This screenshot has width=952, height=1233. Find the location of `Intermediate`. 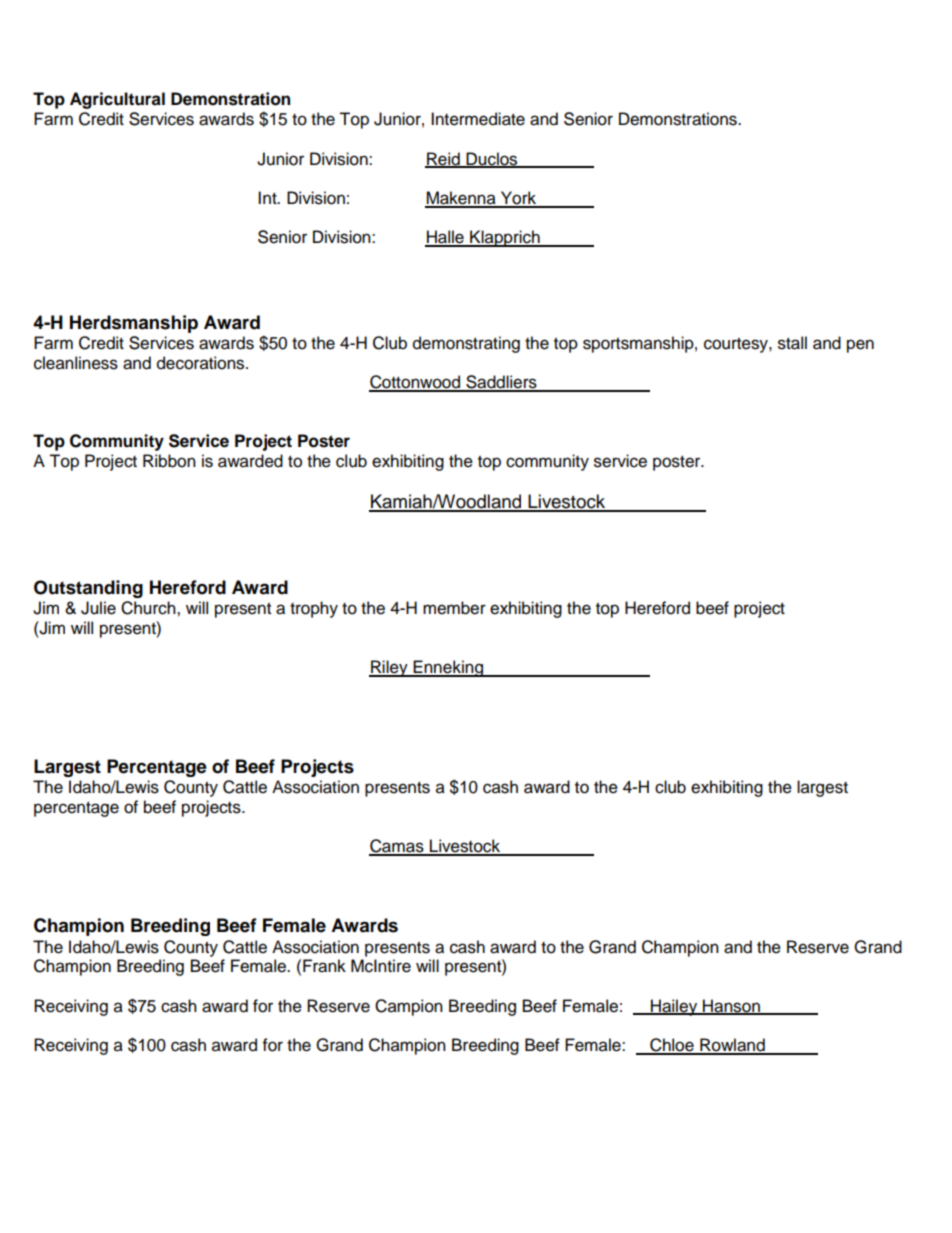

Intermediate is located at coordinates (478, 119).
